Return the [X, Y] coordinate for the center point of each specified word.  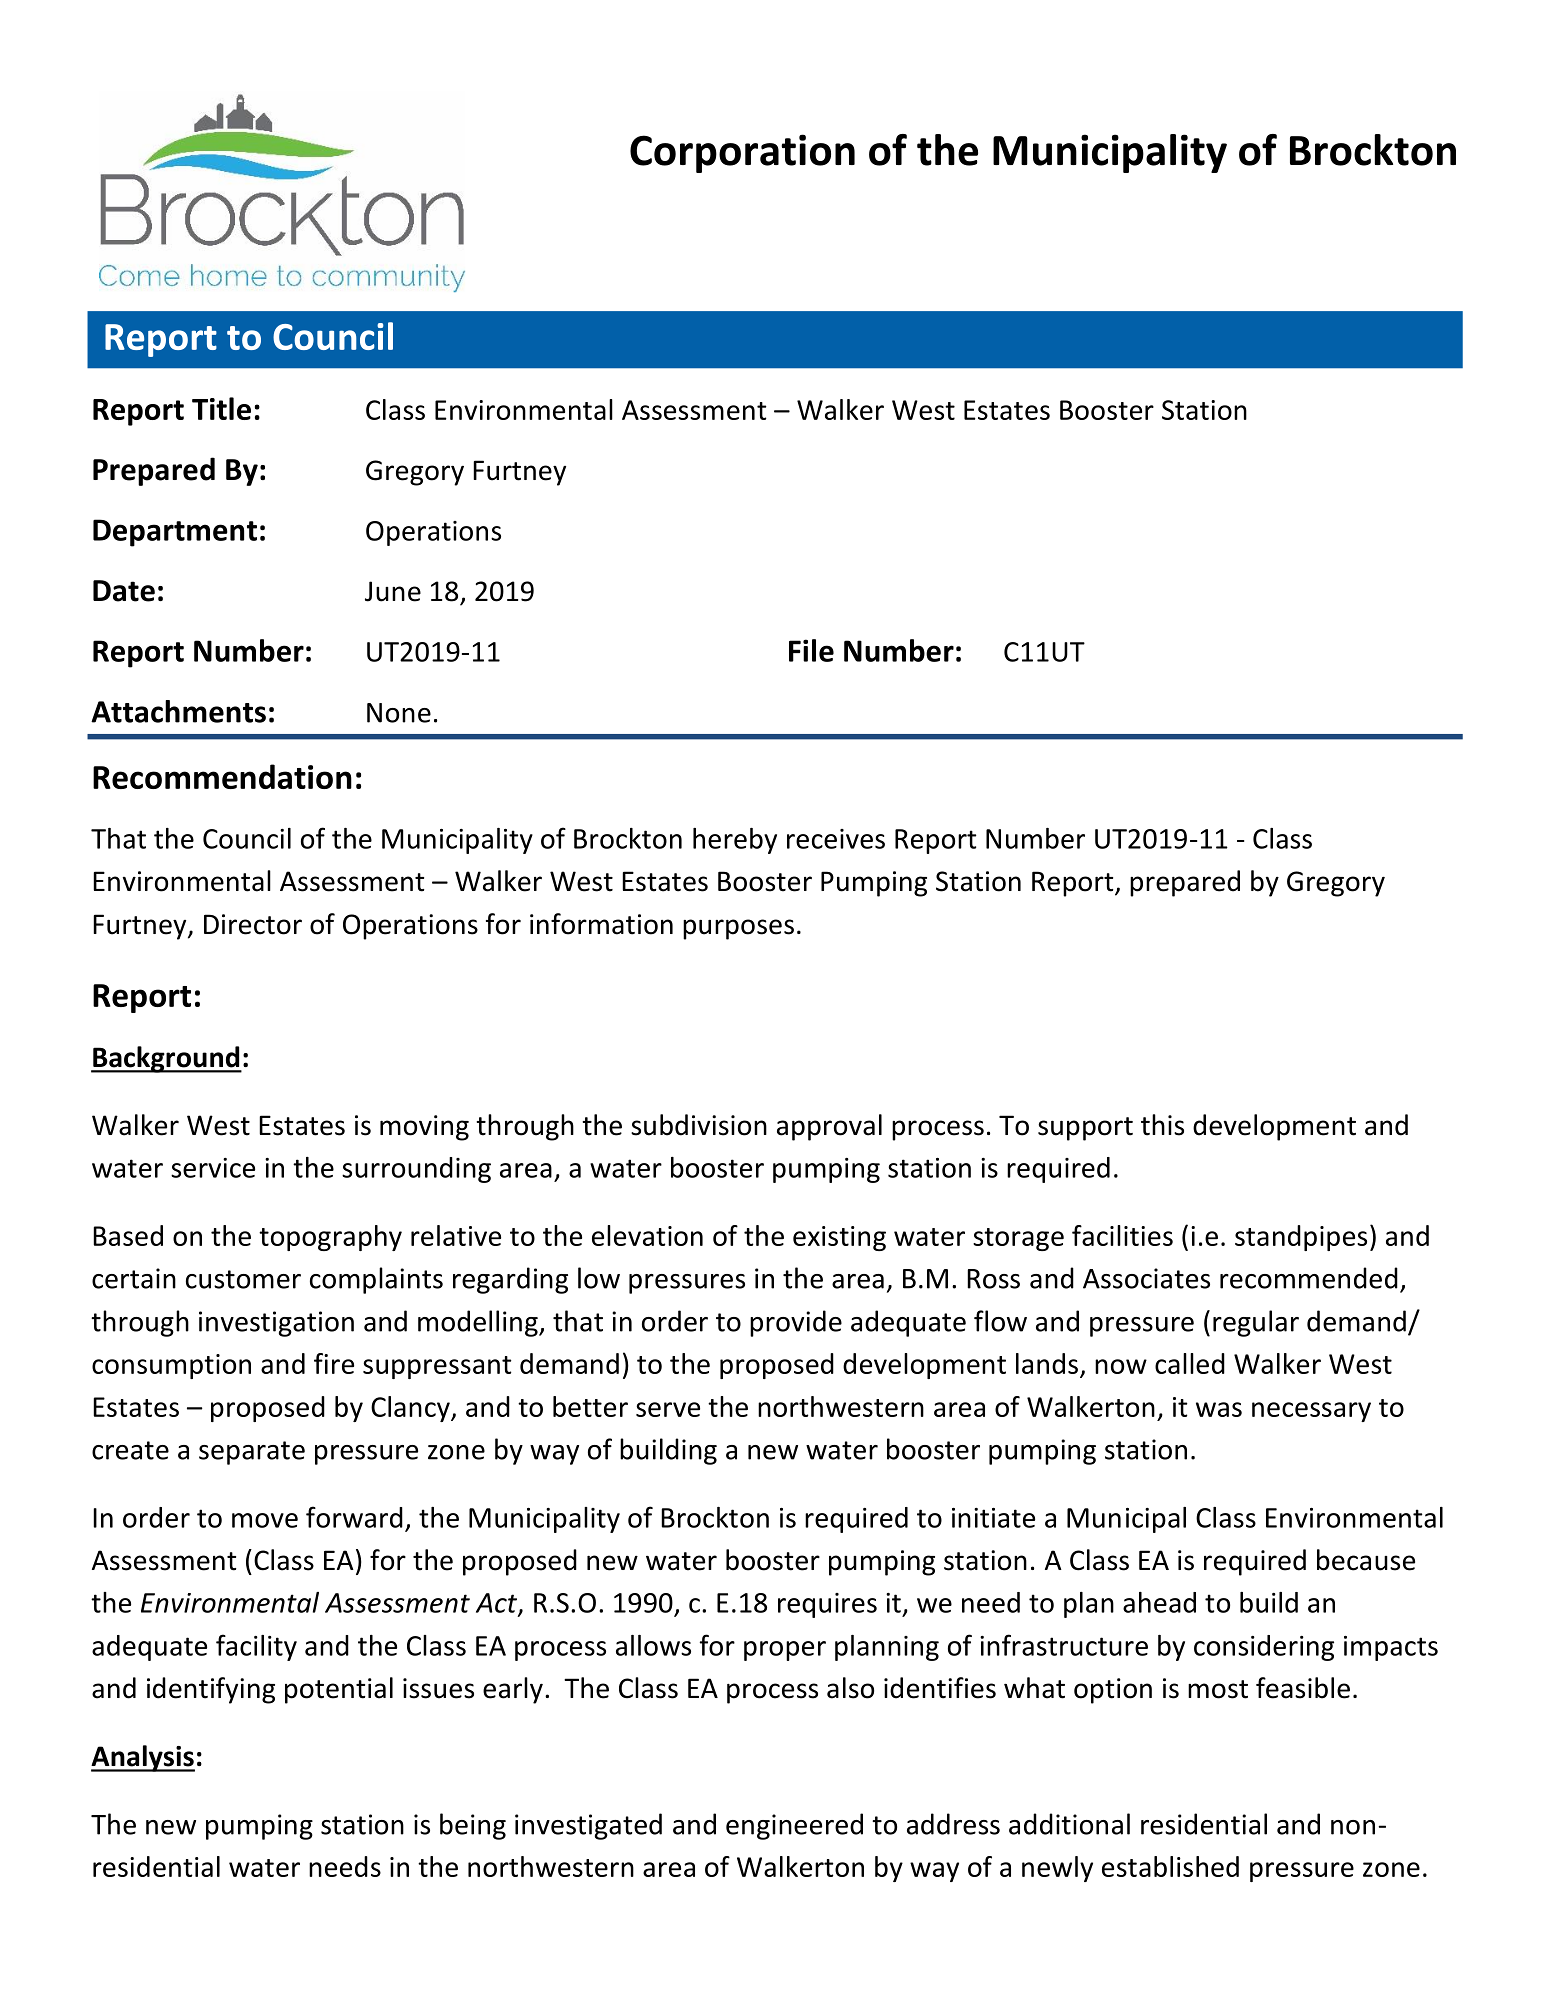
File [811, 650]
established [1170, 1866]
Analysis [143, 1758]
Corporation [742, 153]
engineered [794, 1826]
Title [221, 408]
